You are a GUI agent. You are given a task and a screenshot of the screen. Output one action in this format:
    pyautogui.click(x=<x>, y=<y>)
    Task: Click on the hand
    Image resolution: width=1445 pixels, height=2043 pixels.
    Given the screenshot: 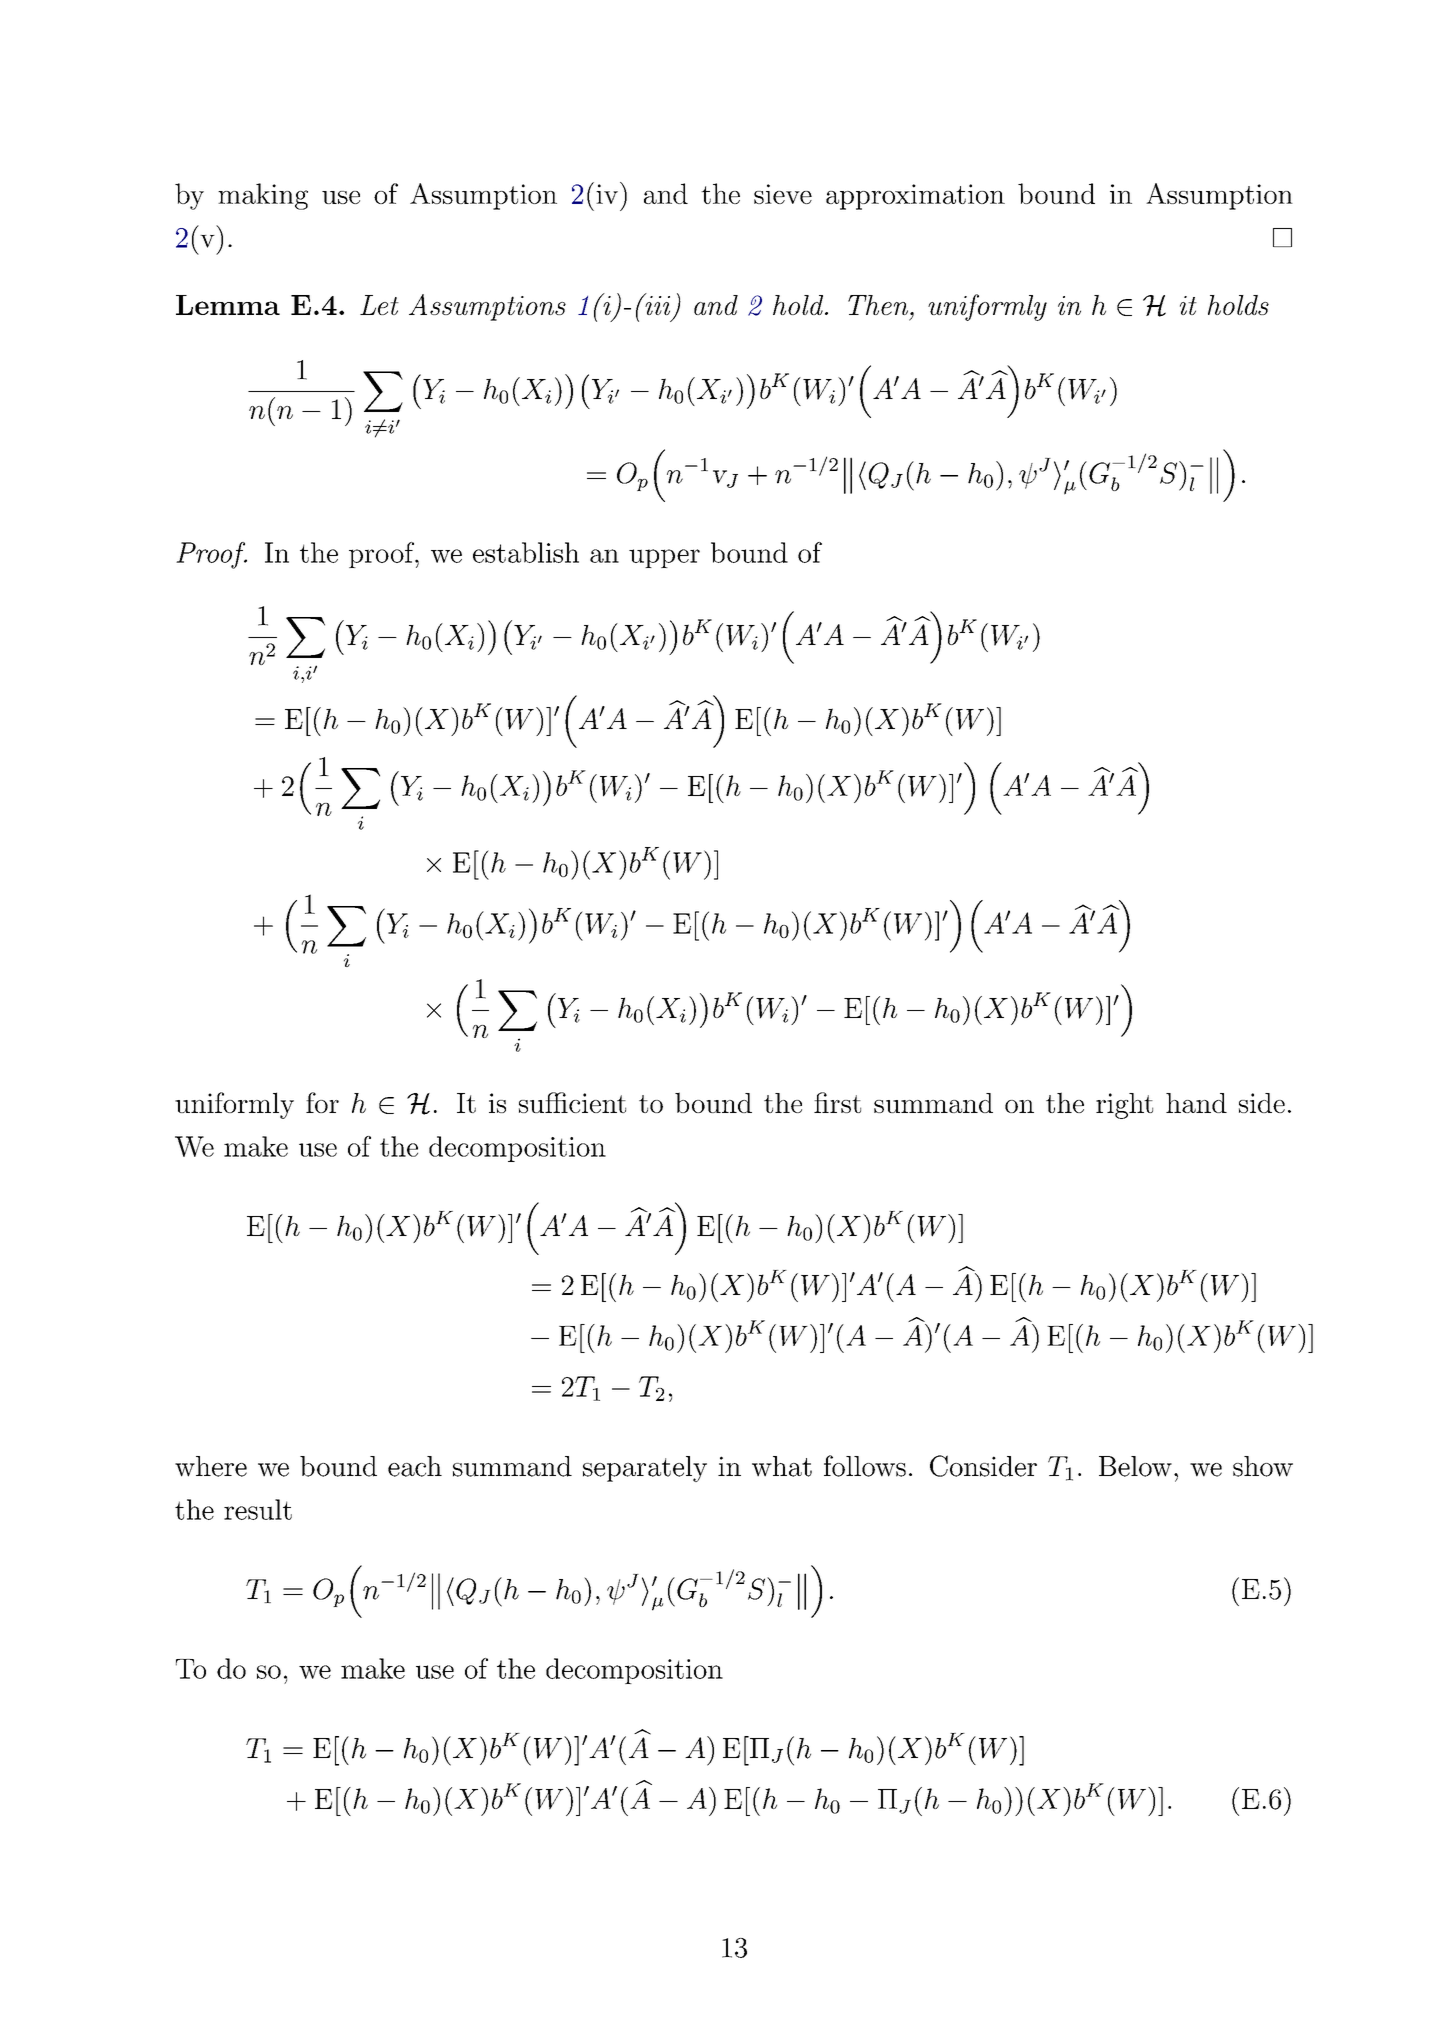 What is the action you would take?
    pyautogui.click(x=1196, y=1103)
